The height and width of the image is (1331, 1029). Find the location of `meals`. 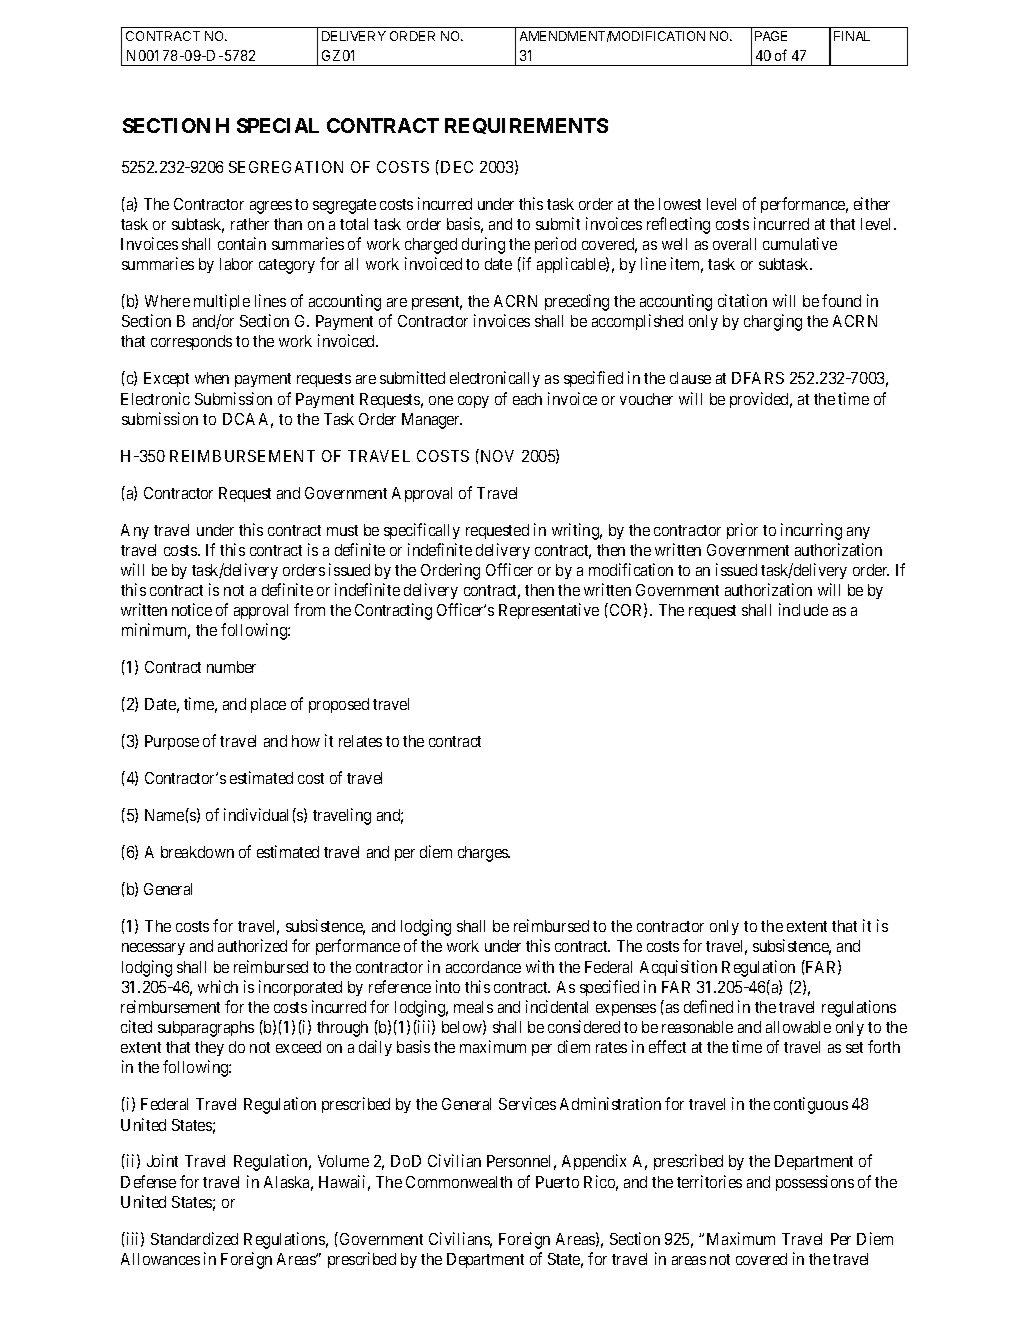

meals is located at coordinates (473, 1007).
